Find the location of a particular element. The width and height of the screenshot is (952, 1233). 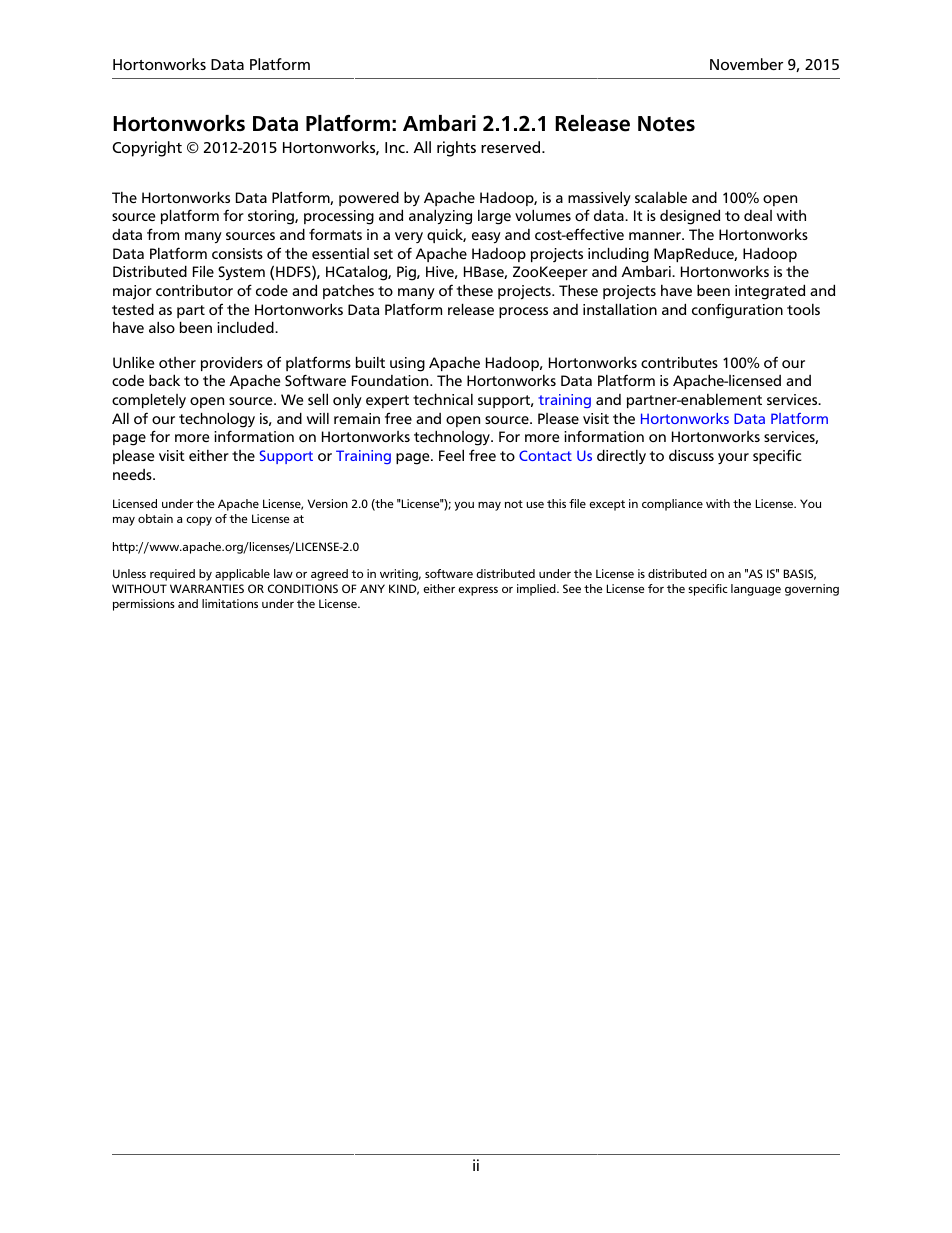

back is located at coordinates (164, 380).
